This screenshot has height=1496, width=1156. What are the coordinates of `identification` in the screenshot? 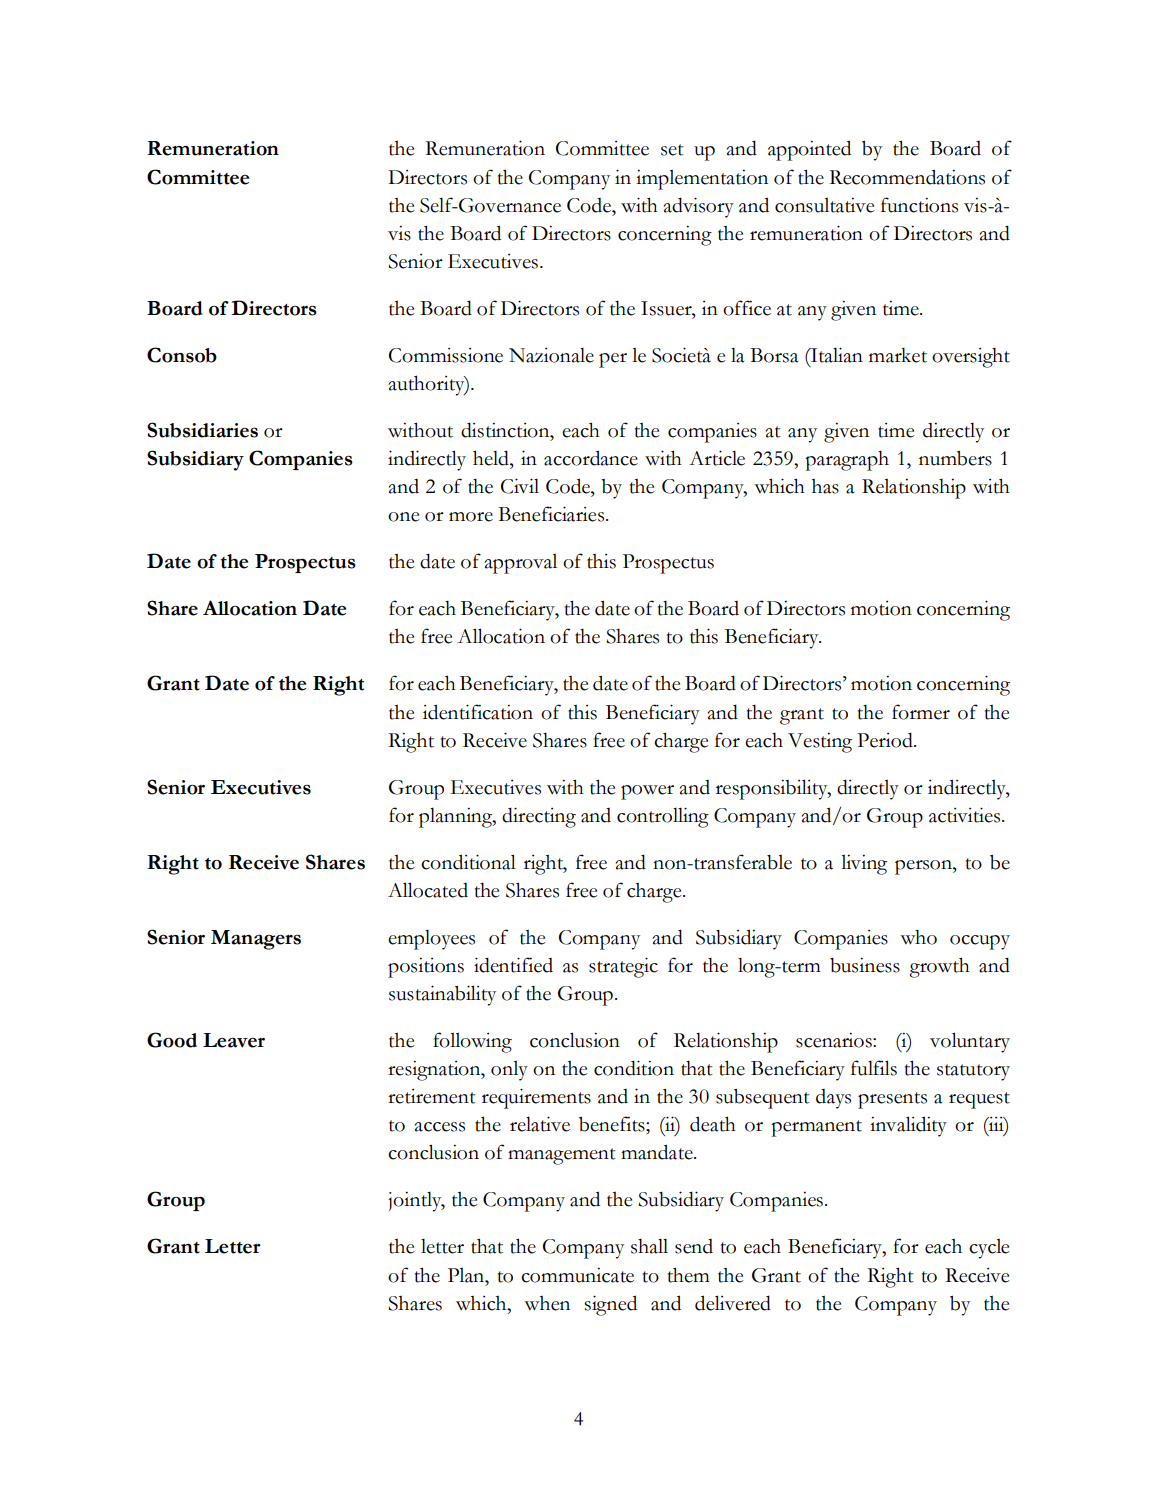 It's located at (478, 712).
